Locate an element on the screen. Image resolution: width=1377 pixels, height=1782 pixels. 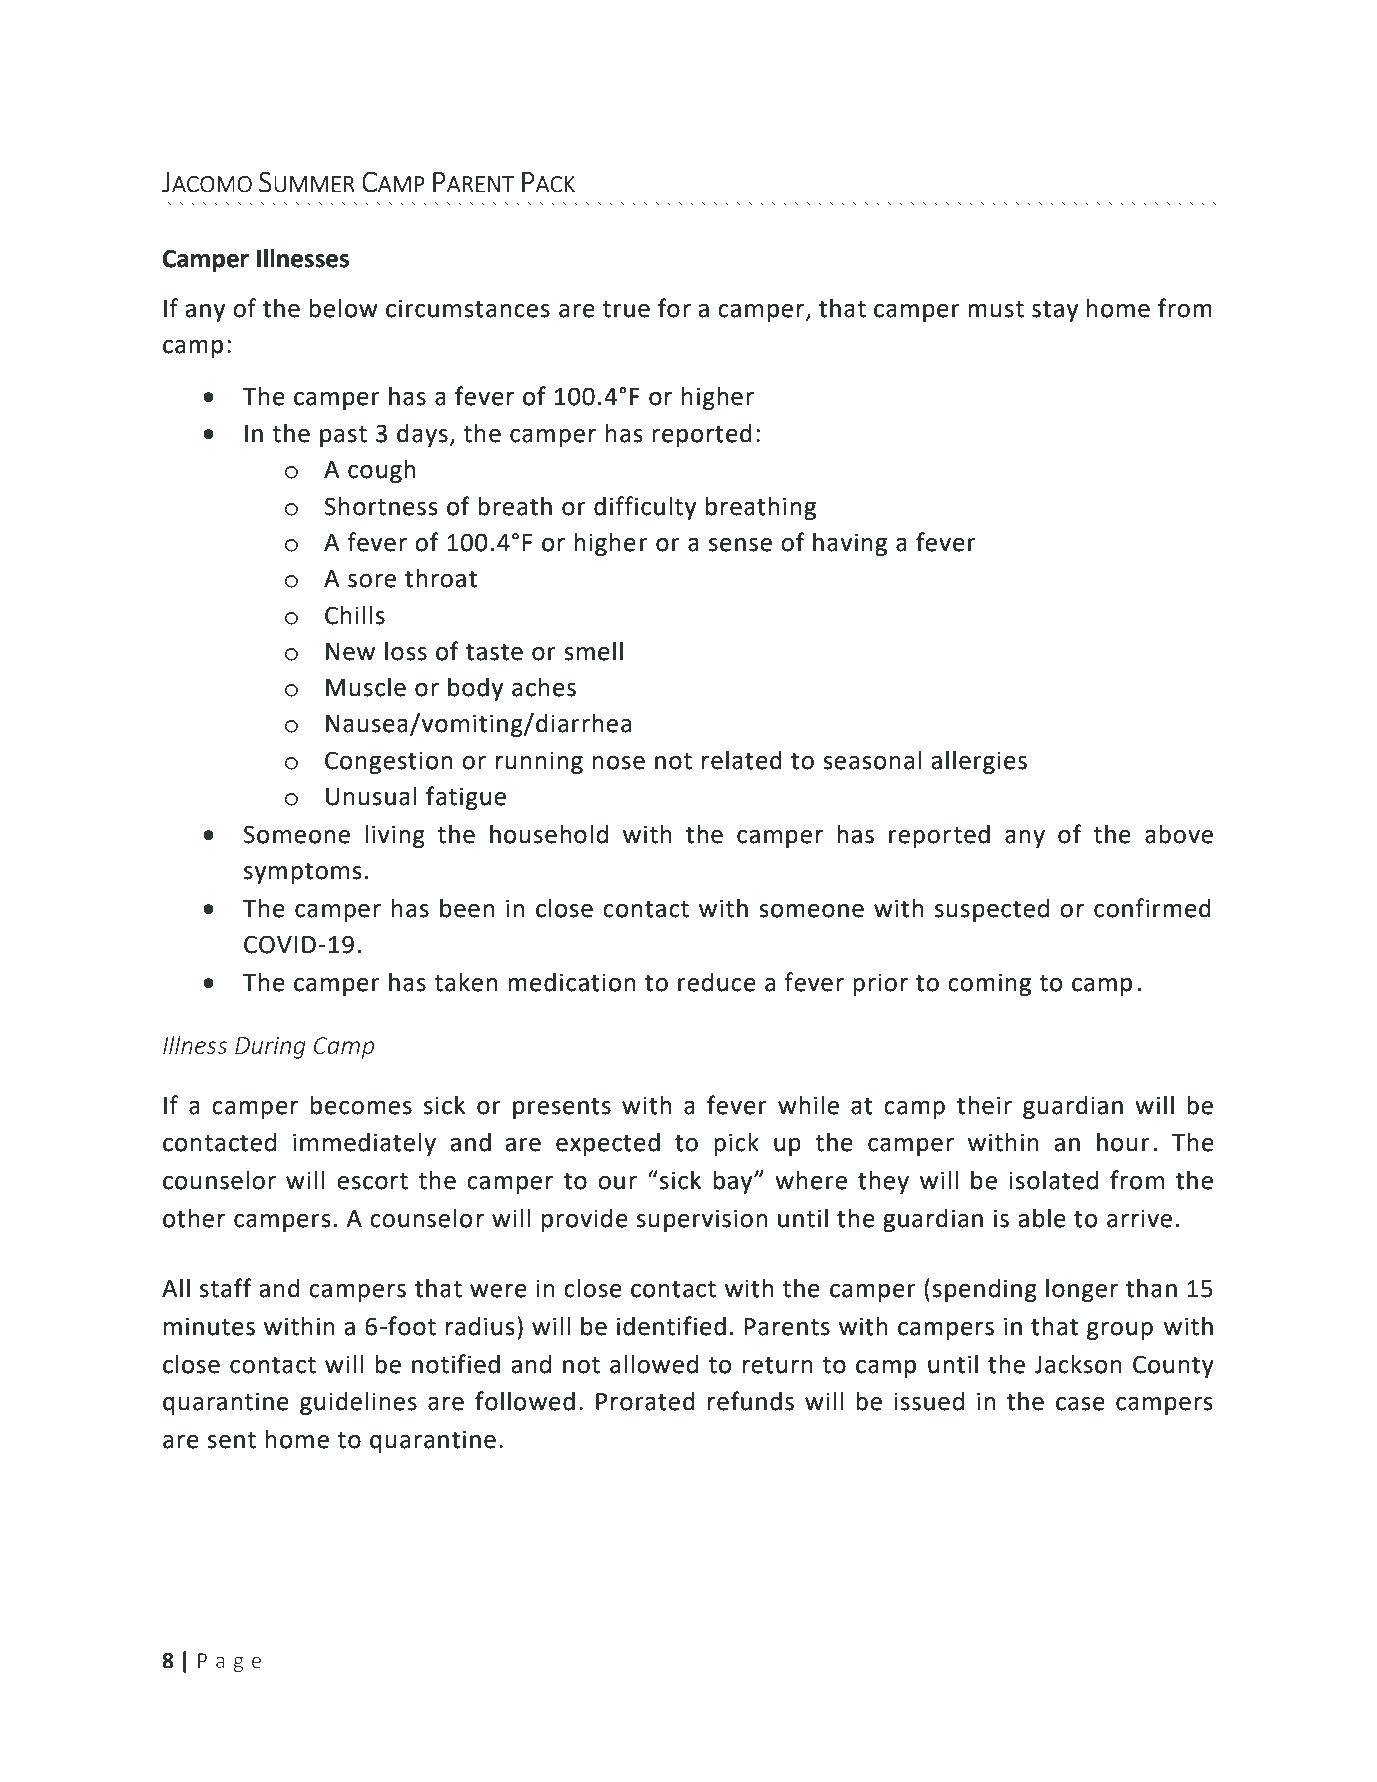
for is located at coordinates (674, 308).
